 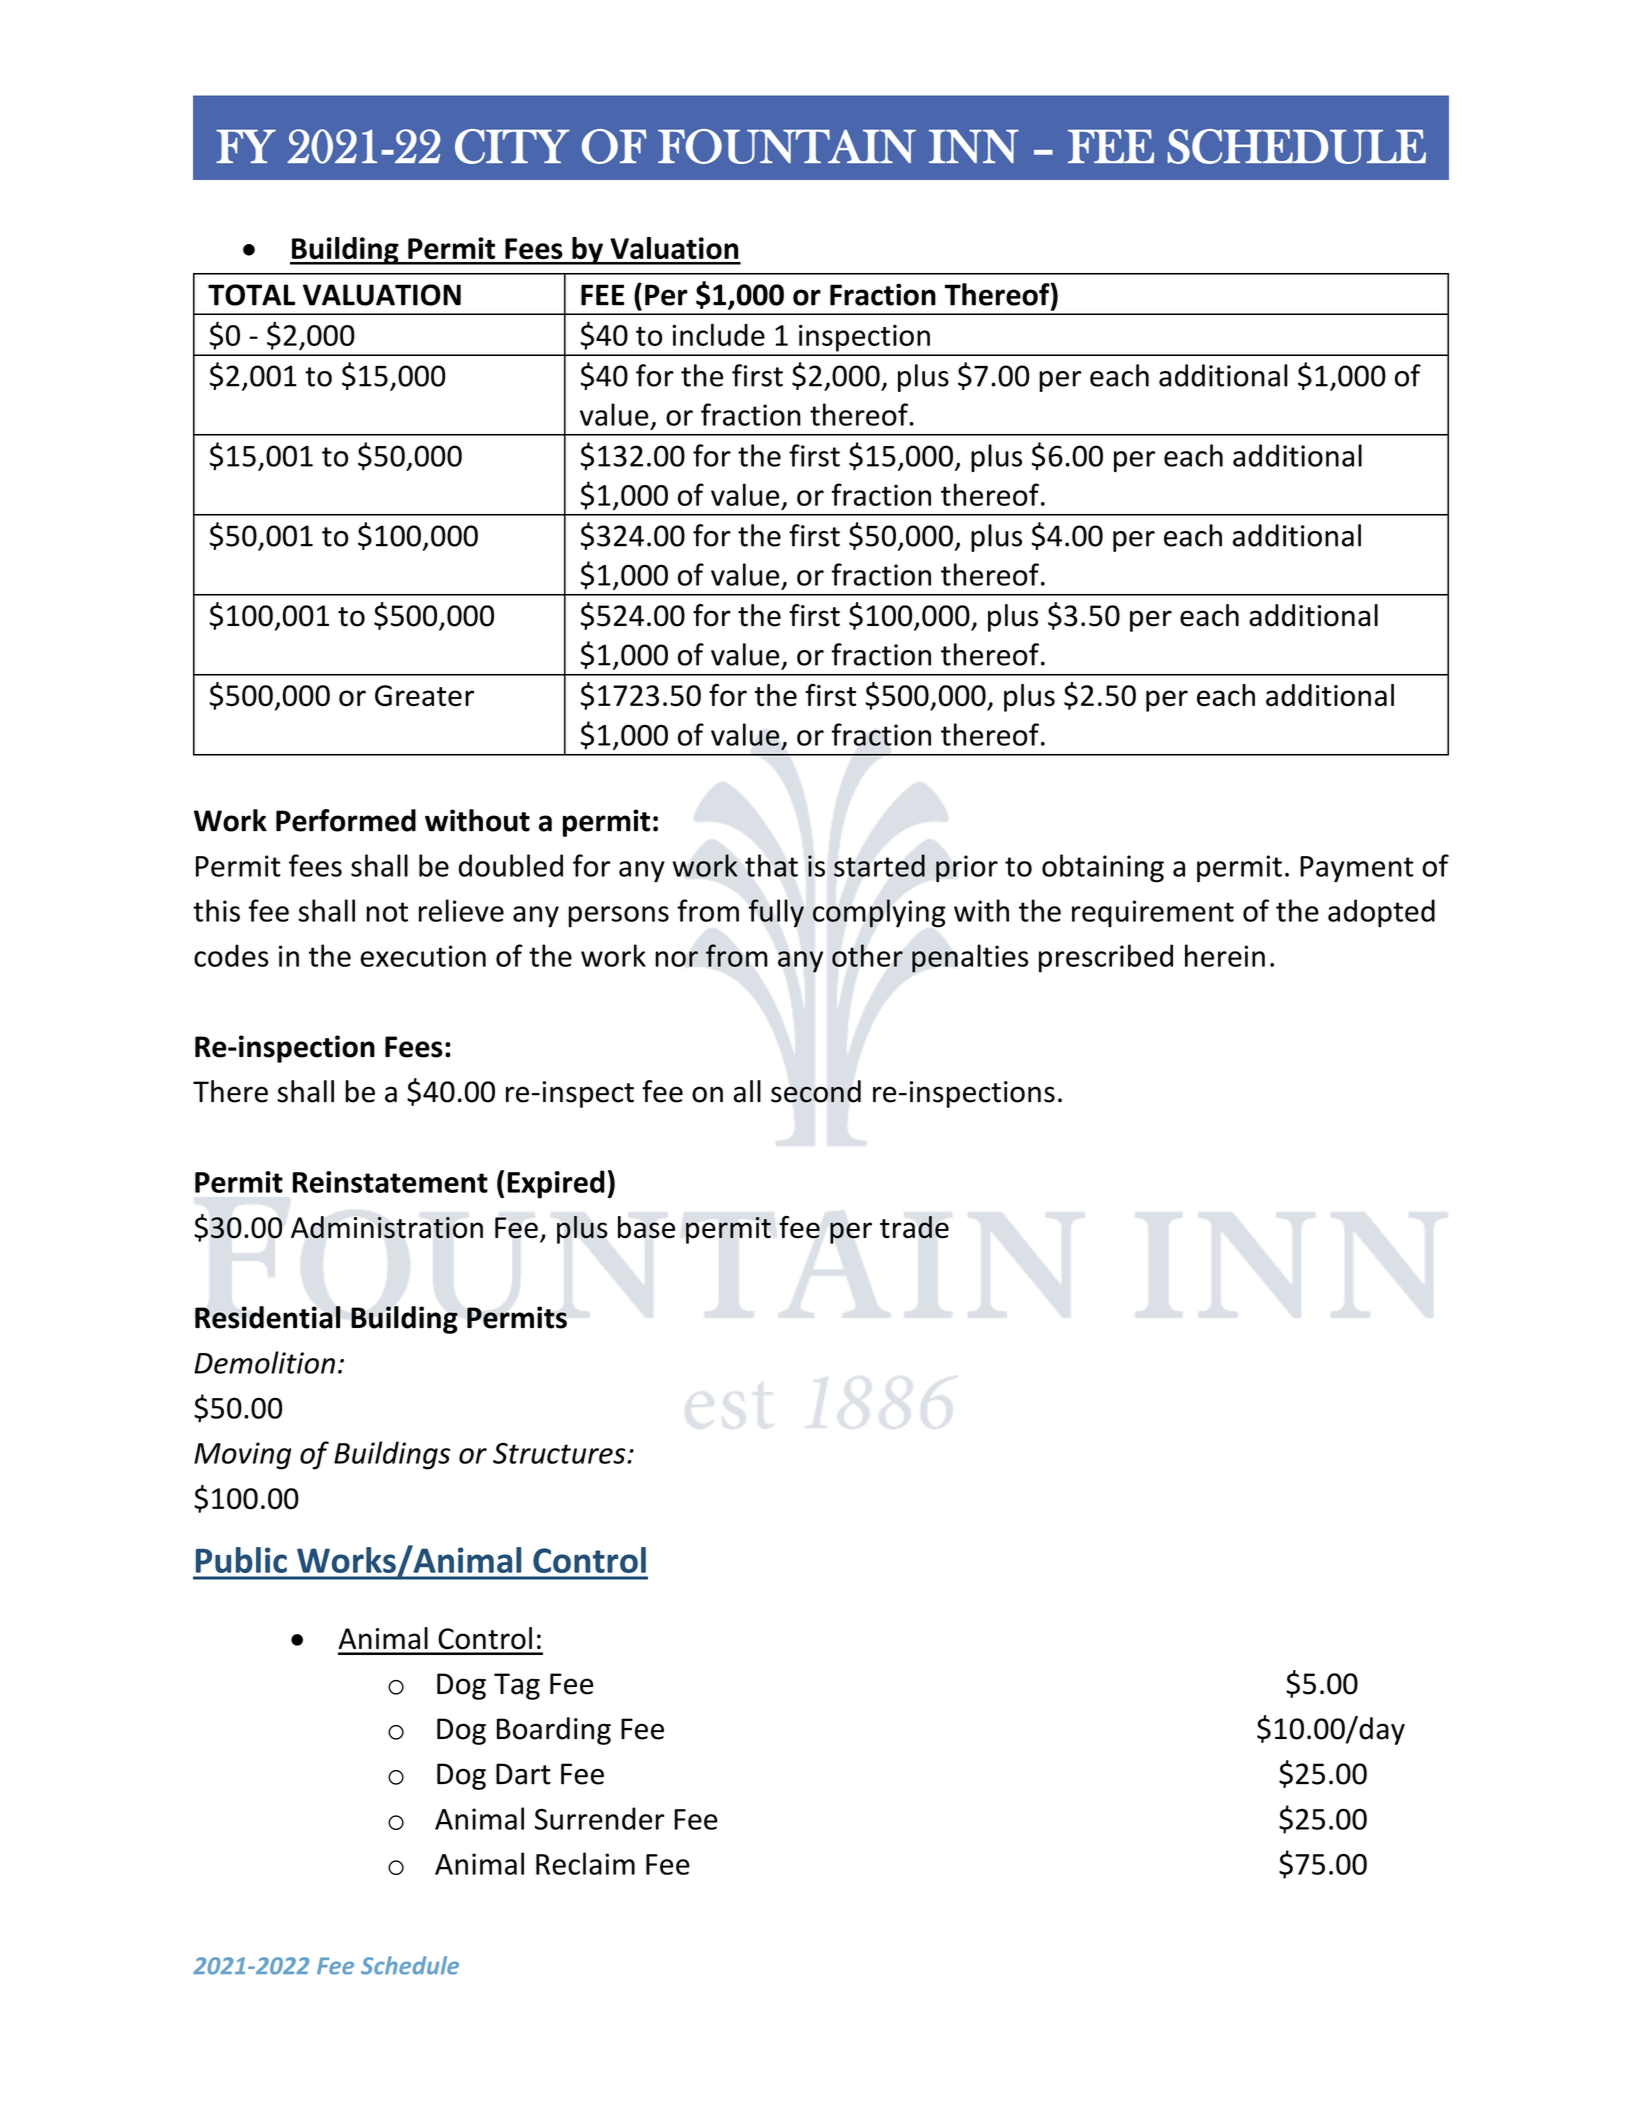 What do you see at coordinates (718, 334) in the screenshot?
I see `include` at bounding box center [718, 334].
